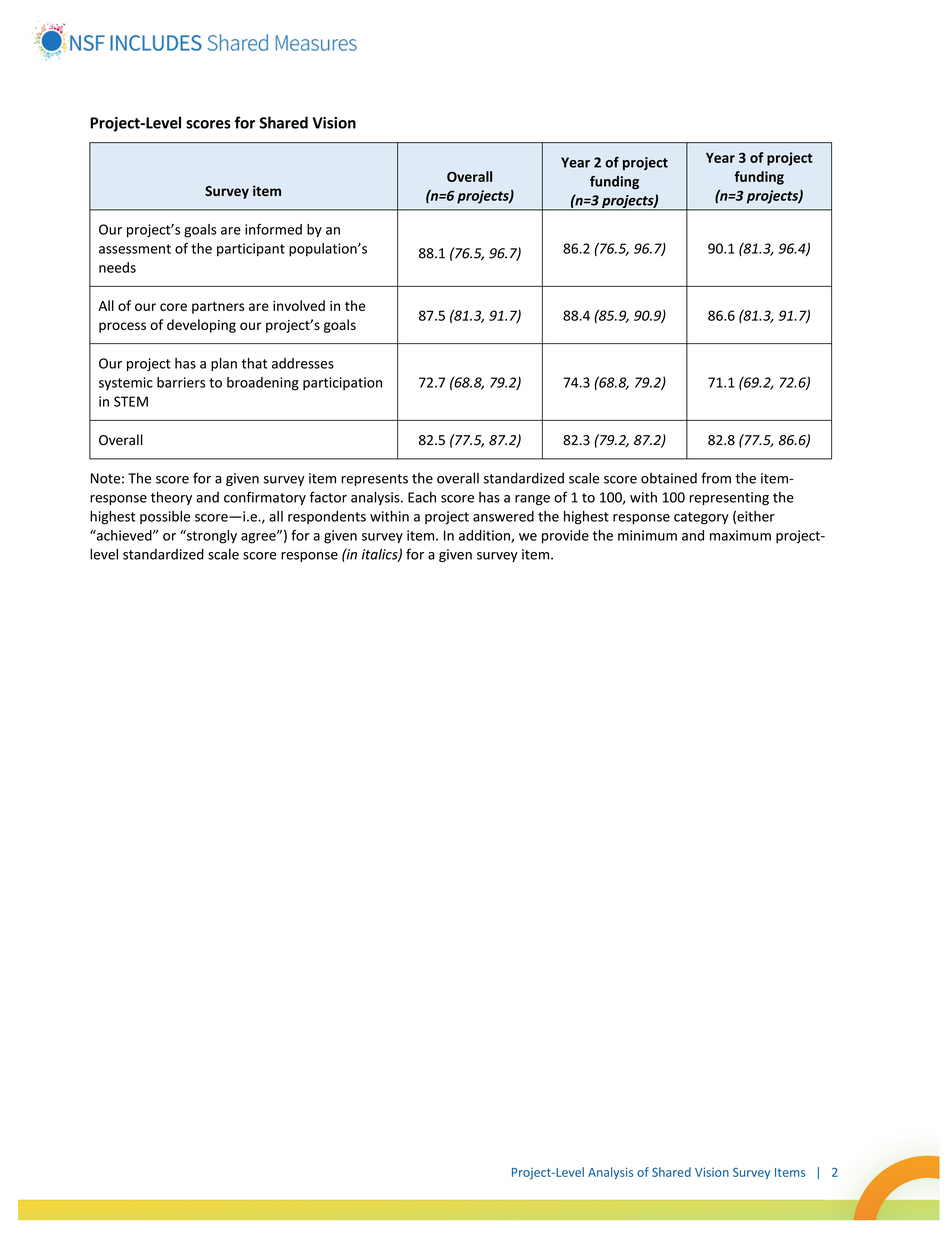  I want to click on possible, so click(165, 517).
